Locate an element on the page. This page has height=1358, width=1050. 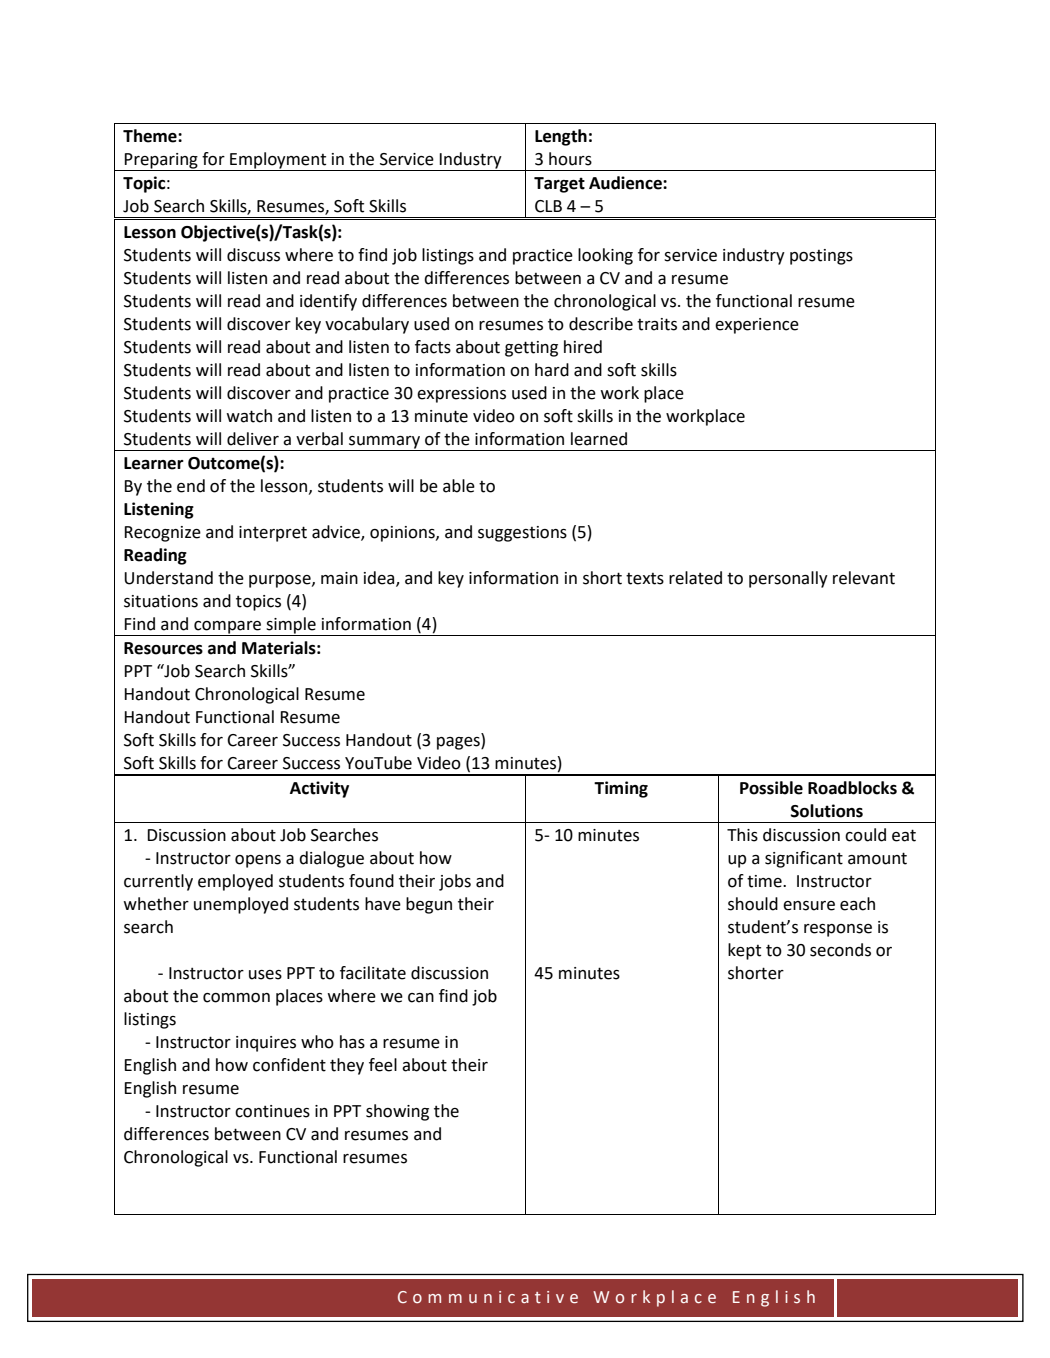
personally is located at coordinates (788, 579).
